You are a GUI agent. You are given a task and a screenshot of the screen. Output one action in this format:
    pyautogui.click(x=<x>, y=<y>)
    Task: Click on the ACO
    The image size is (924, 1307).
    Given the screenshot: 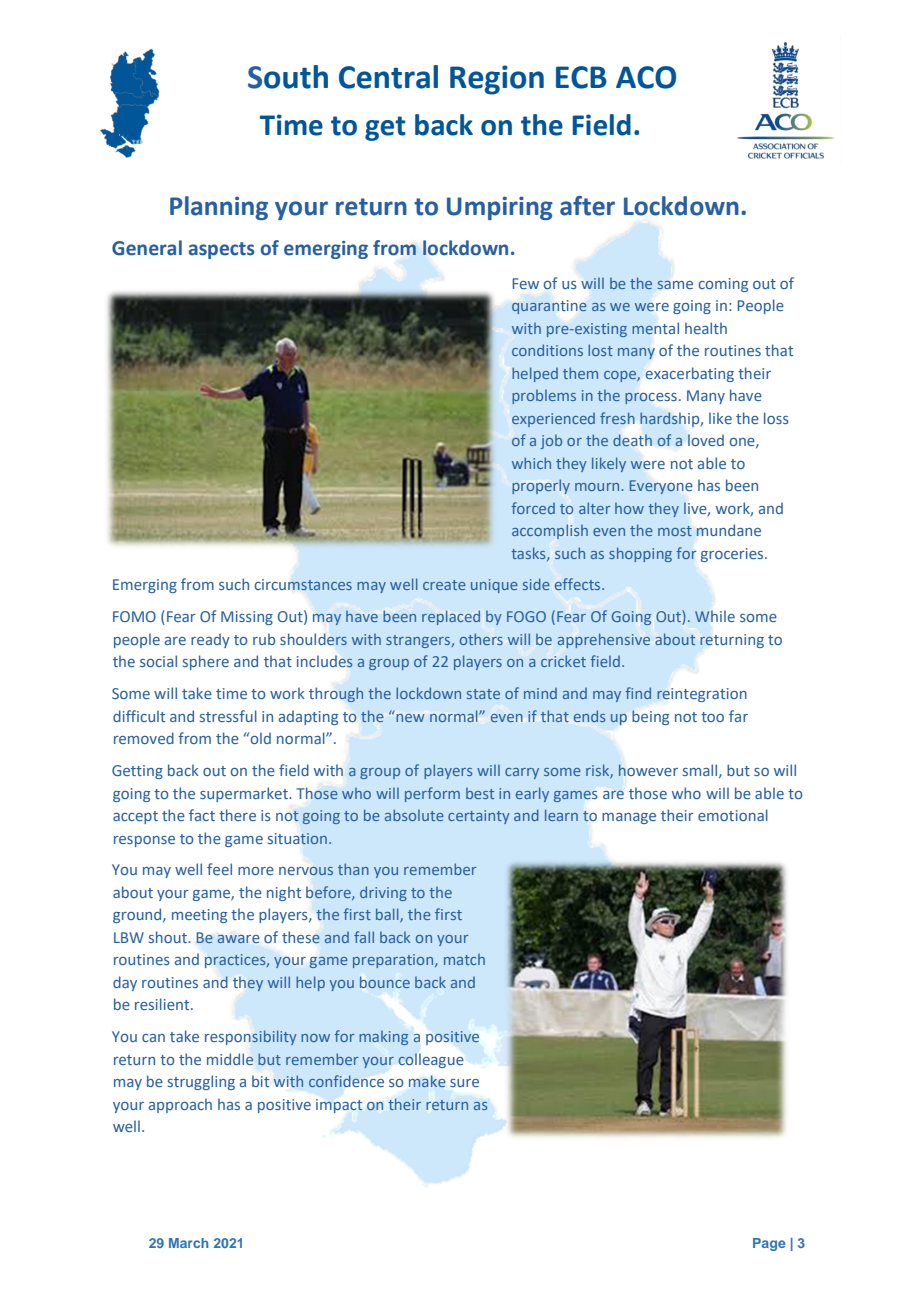 What is the action you would take?
    pyautogui.click(x=646, y=77)
